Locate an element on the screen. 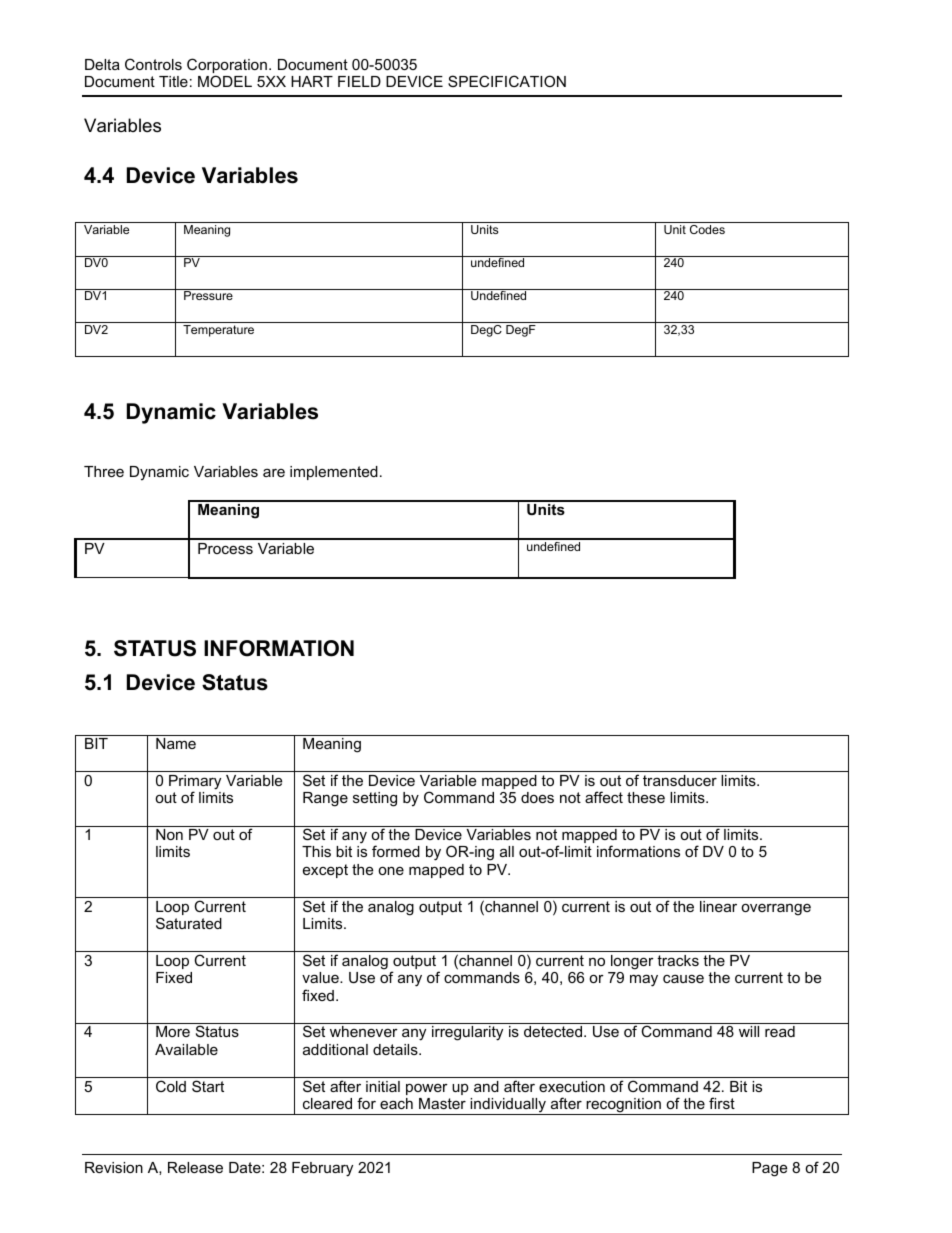  Codes is located at coordinates (707, 229).
